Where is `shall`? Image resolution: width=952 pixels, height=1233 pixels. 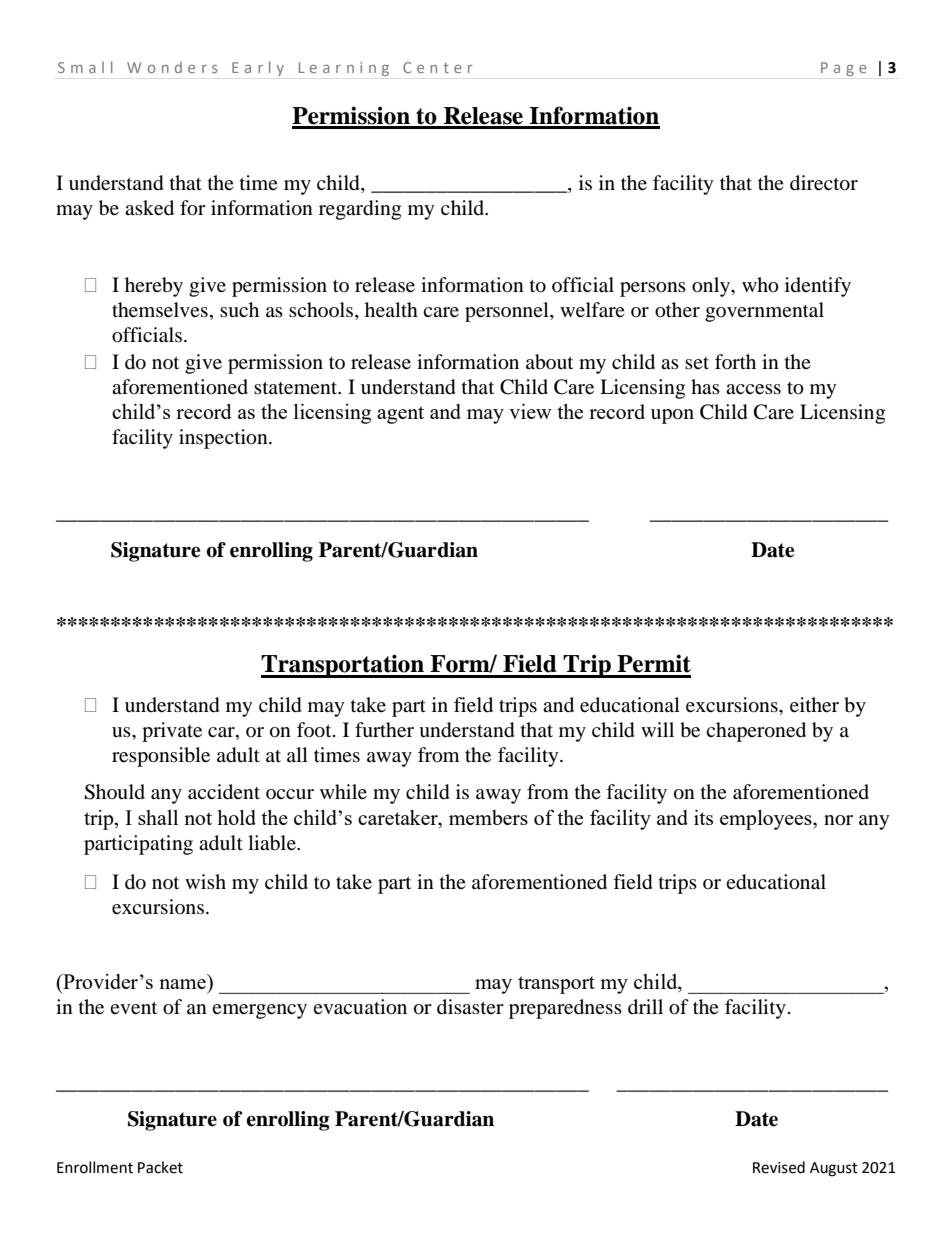 shall is located at coordinates (158, 817).
